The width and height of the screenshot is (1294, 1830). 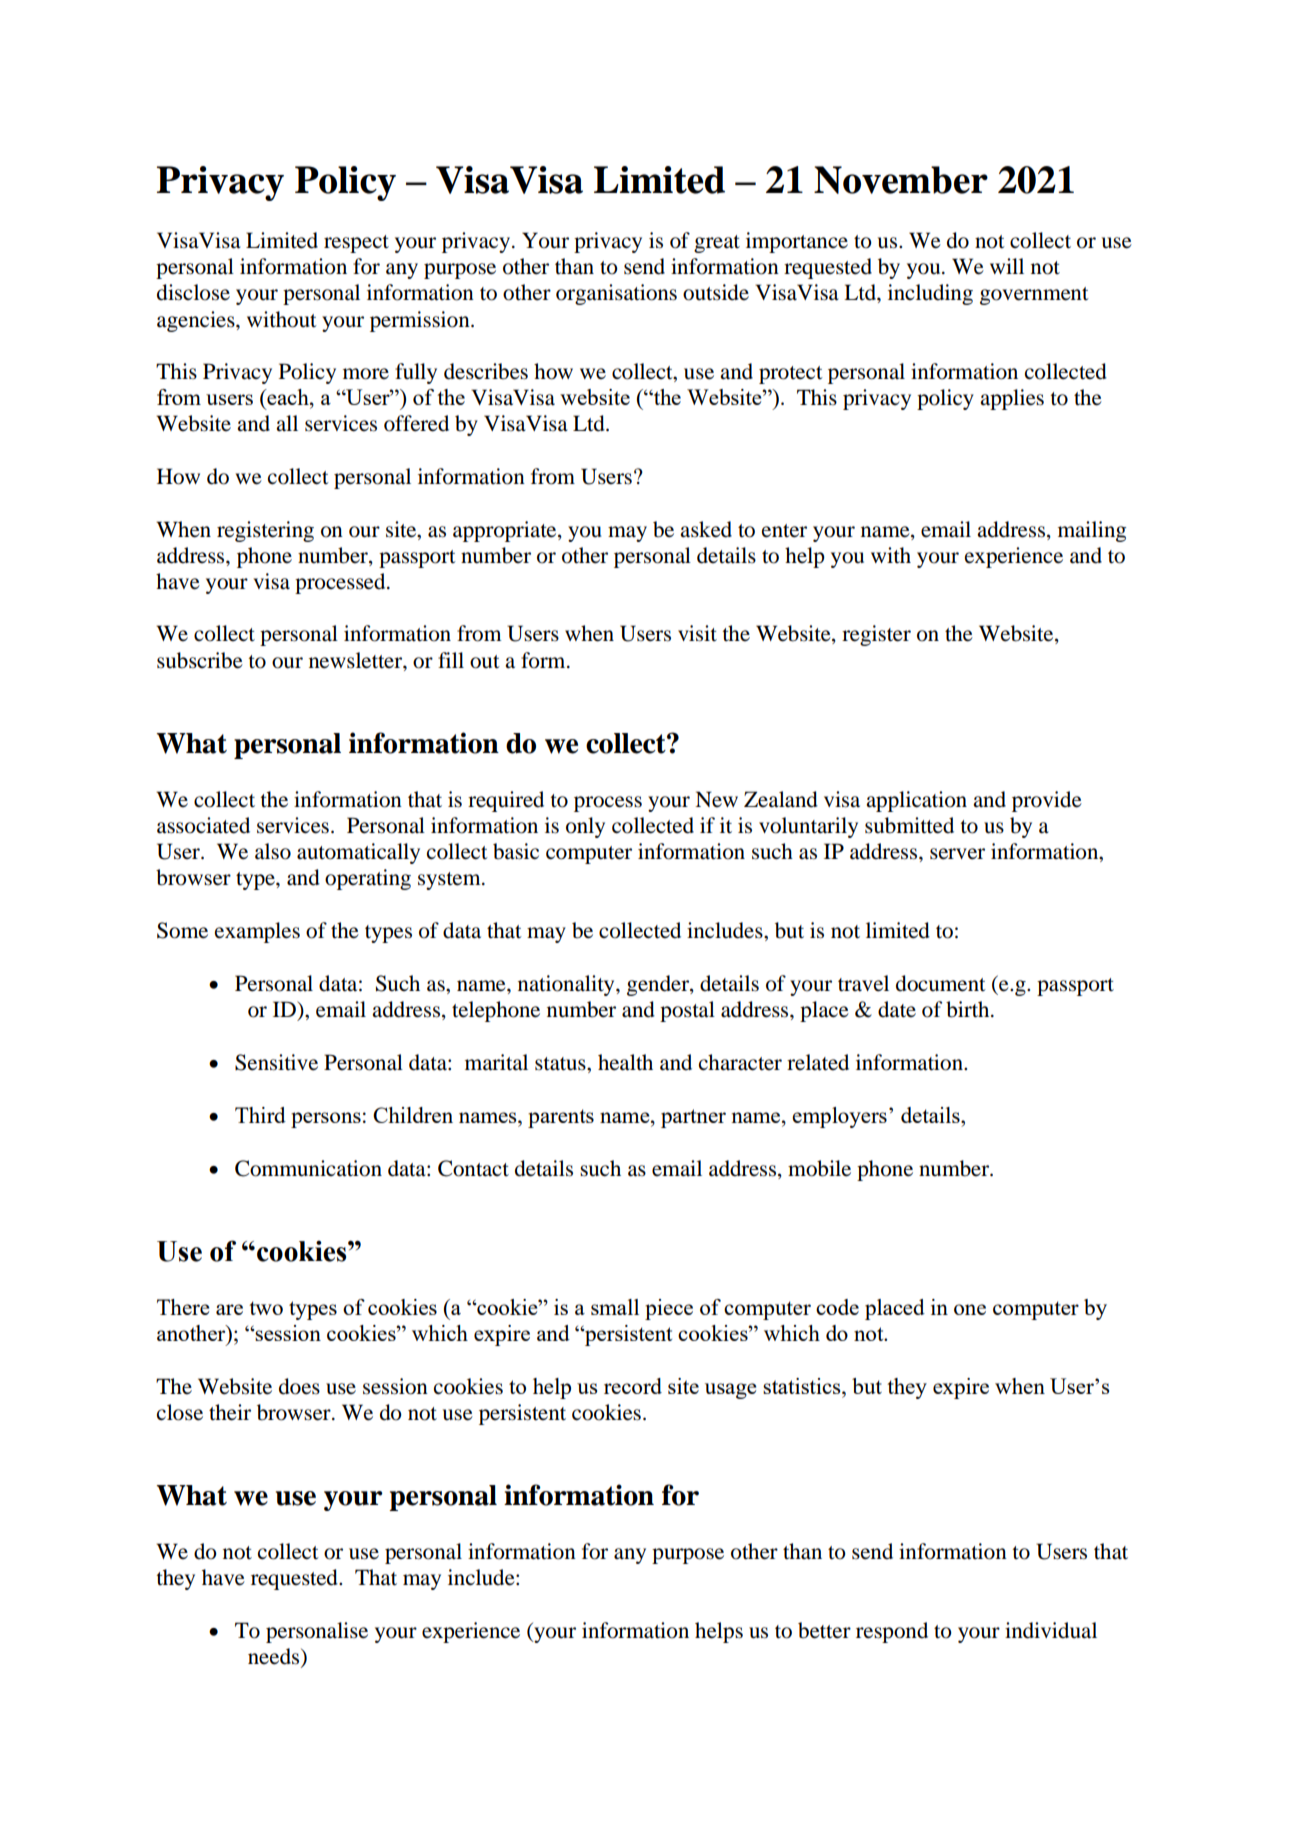 What do you see at coordinates (957, 854) in the screenshot?
I see `server` at bounding box center [957, 854].
